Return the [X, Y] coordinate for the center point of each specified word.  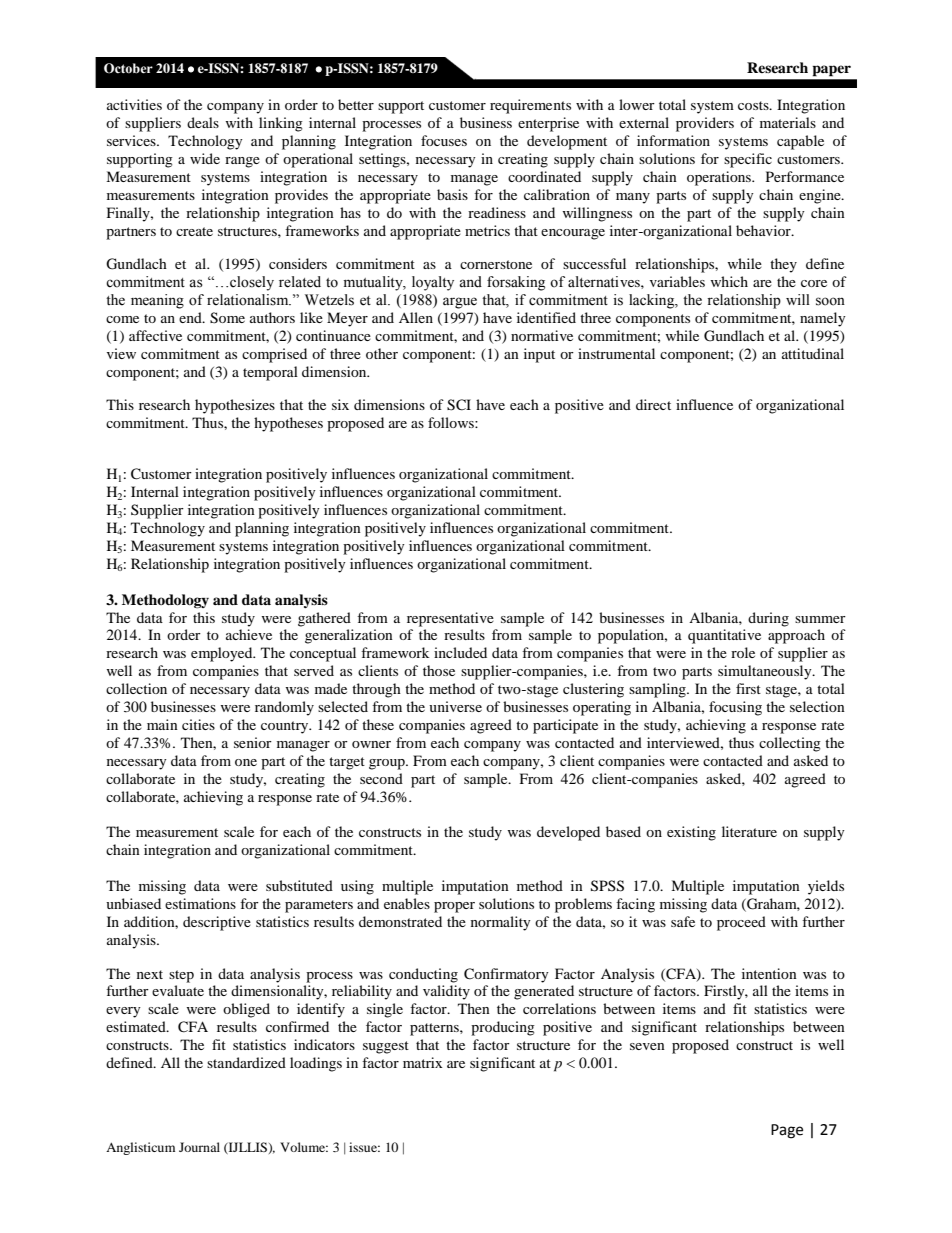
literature [749, 831]
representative [450, 619]
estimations [200, 903]
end [191, 317]
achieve [249, 634]
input [539, 355]
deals [203, 122]
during [768, 619]
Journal [199, 1147]
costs [754, 105]
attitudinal [813, 353]
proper [454, 907]
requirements [530, 106]
